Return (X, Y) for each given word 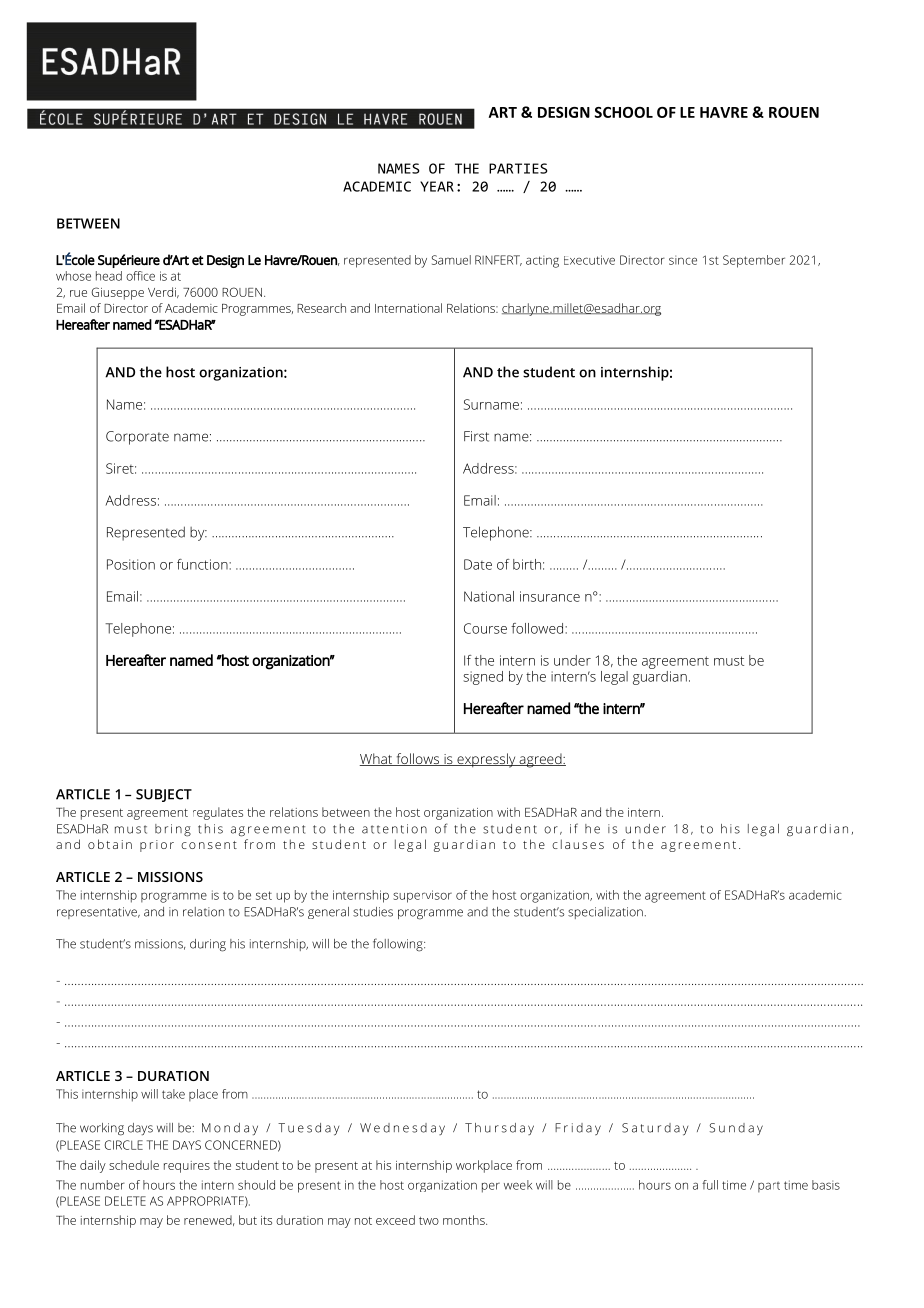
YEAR (437, 186)
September (754, 261)
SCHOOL (623, 112)
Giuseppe (117, 293)
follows (418, 759)
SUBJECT (164, 795)
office (140, 276)
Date (478, 564)
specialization (605, 913)
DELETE (125, 1201)
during (208, 945)
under (572, 660)
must (729, 661)
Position (131, 564)
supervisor (422, 896)
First (476, 436)
